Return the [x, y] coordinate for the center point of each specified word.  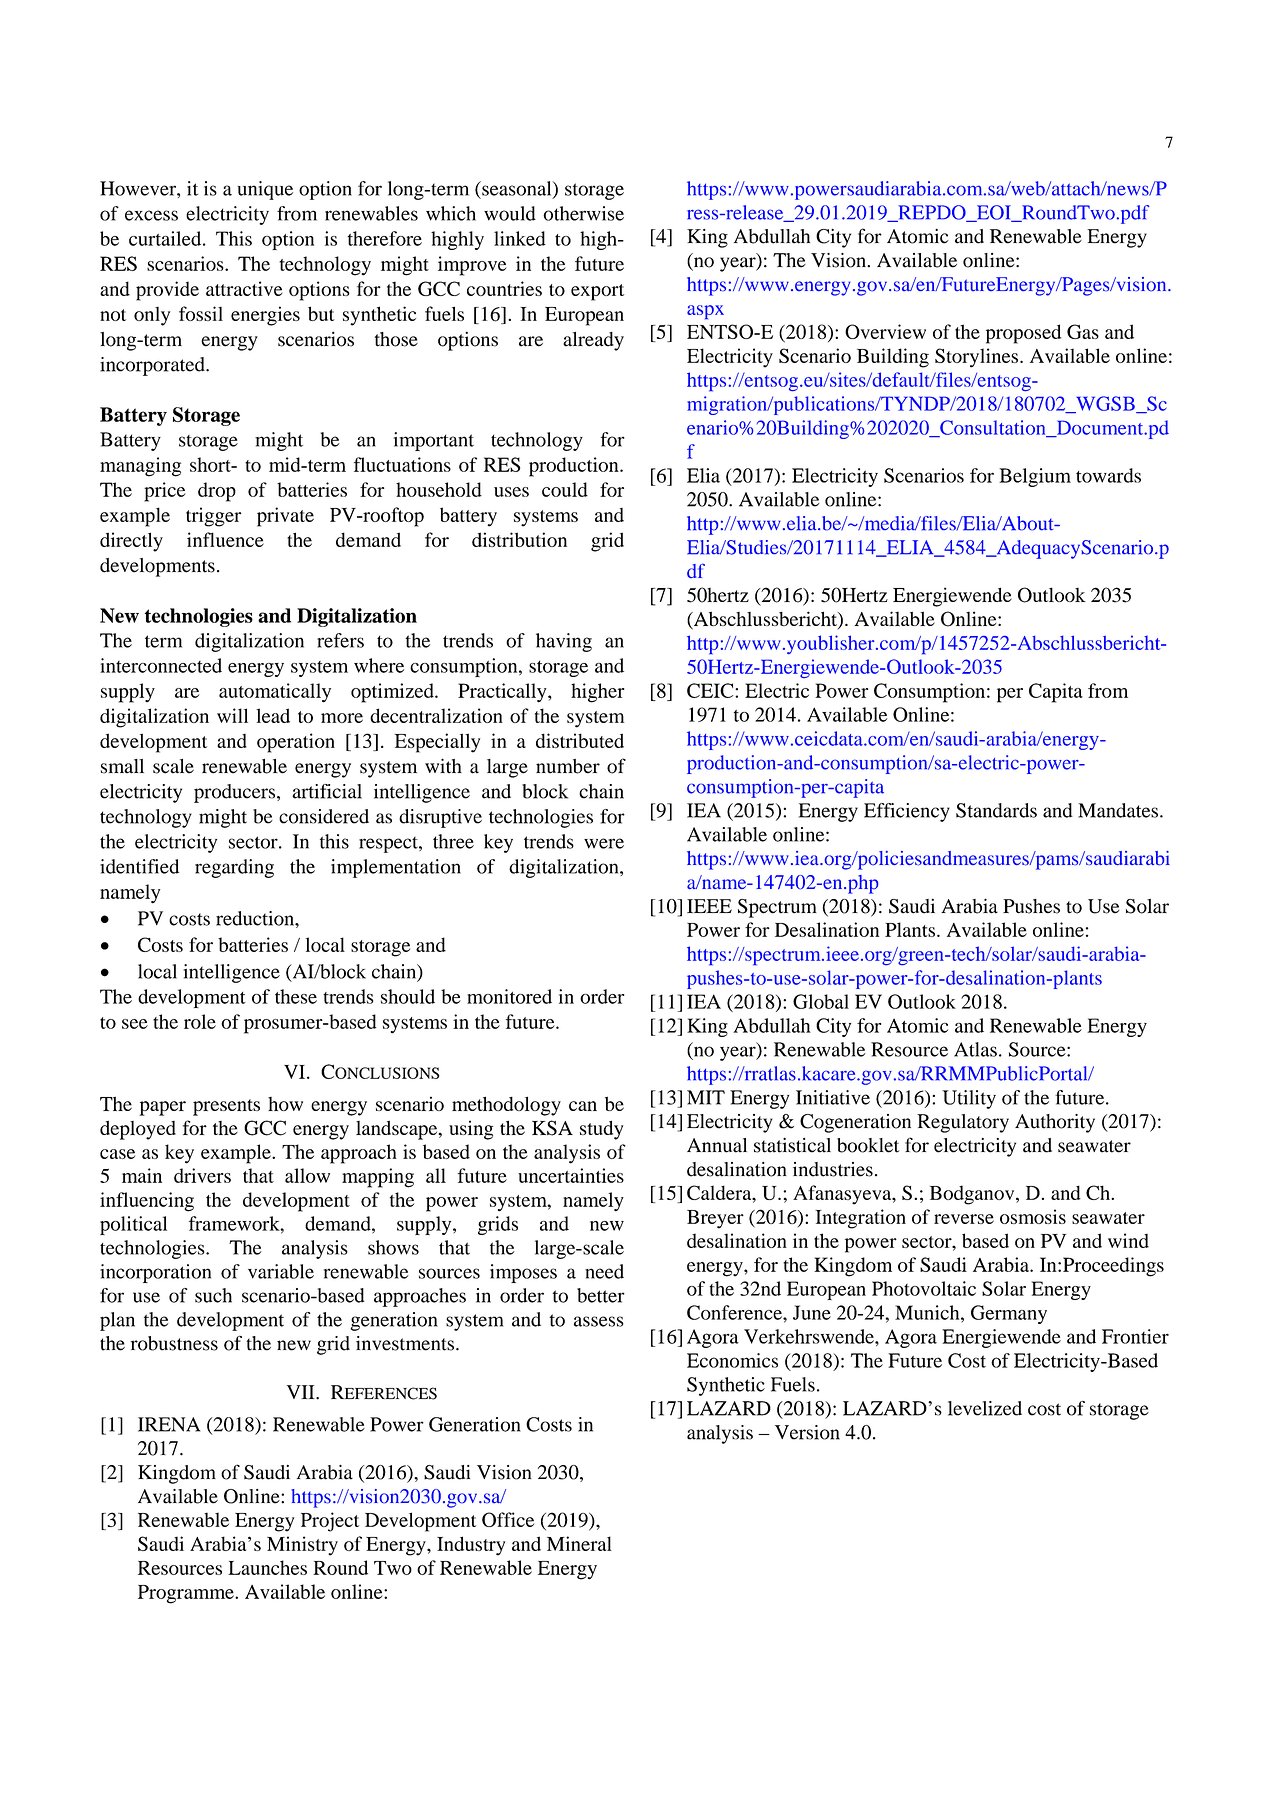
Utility [969, 1099]
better [601, 1295]
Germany [1009, 1314]
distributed [580, 740]
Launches [267, 1567]
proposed [1023, 334]
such [213, 1295]
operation [296, 743]
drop [217, 492]
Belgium [1035, 477]
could [565, 489]
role [200, 1021]
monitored [509, 996]
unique [265, 190]
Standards [996, 810]
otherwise [583, 213]
